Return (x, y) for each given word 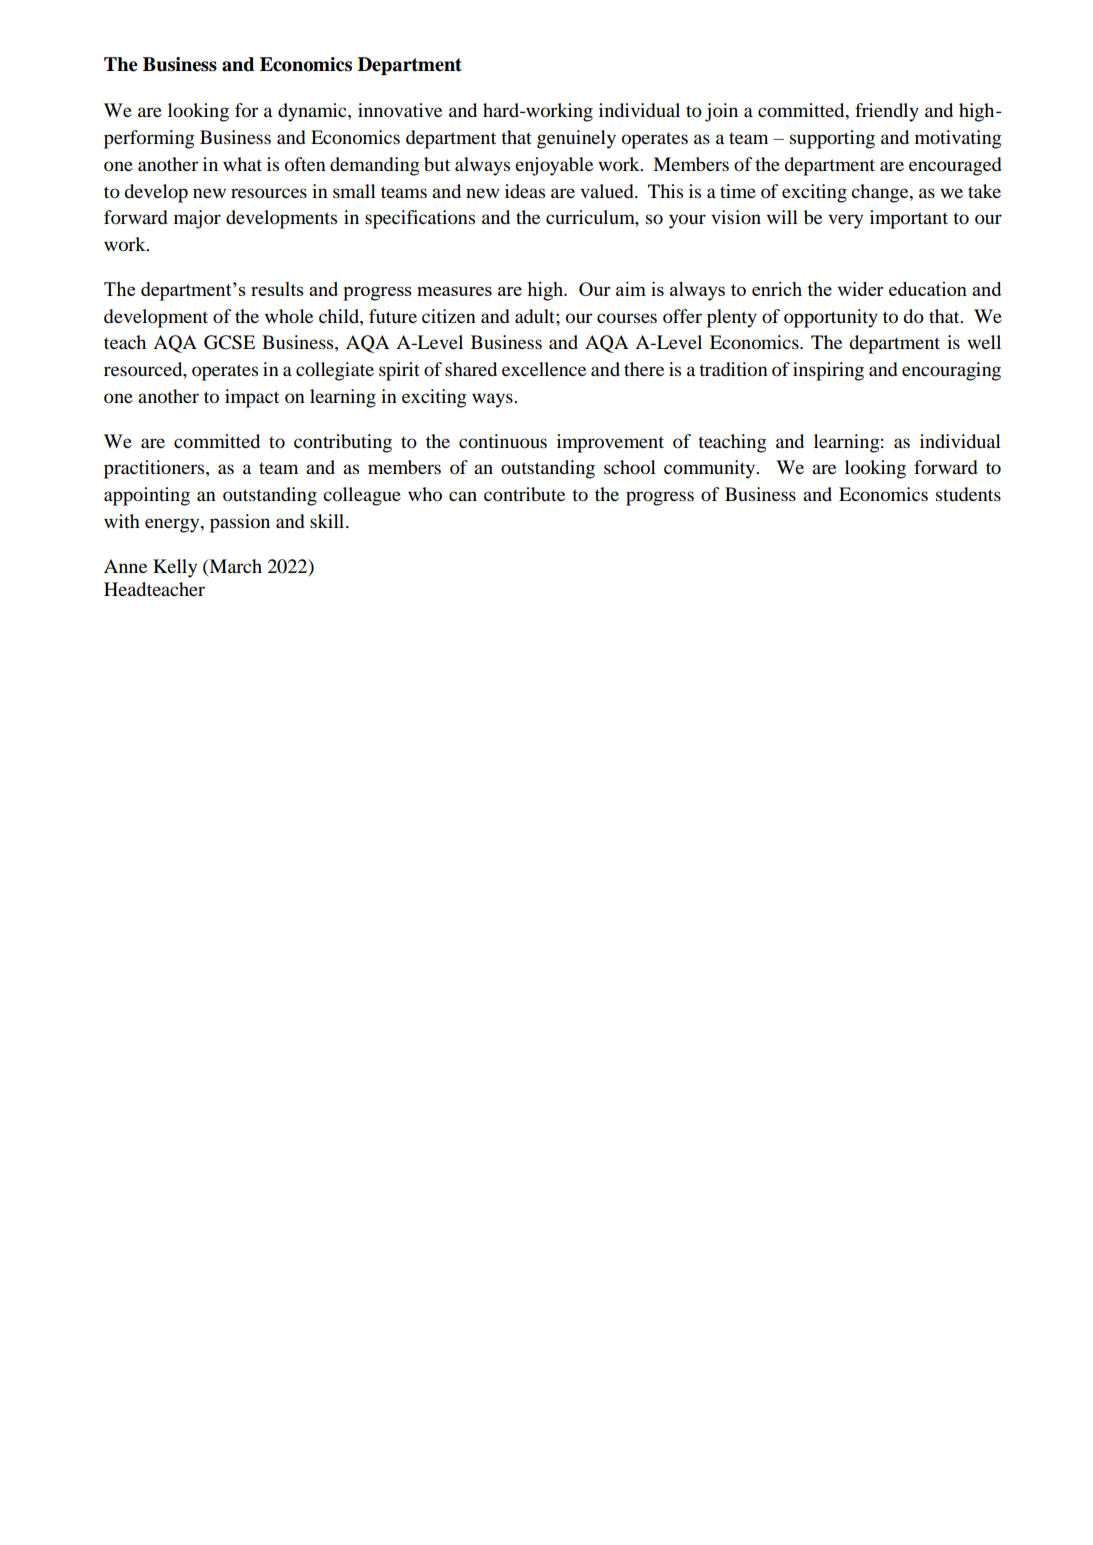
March (234, 566)
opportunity (831, 318)
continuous (503, 441)
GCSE (229, 342)
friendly (887, 112)
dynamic (313, 112)
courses (627, 318)
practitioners (155, 469)
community (711, 469)
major (197, 219)
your (687, 221)
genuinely (576, 139)
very (845, 221)
